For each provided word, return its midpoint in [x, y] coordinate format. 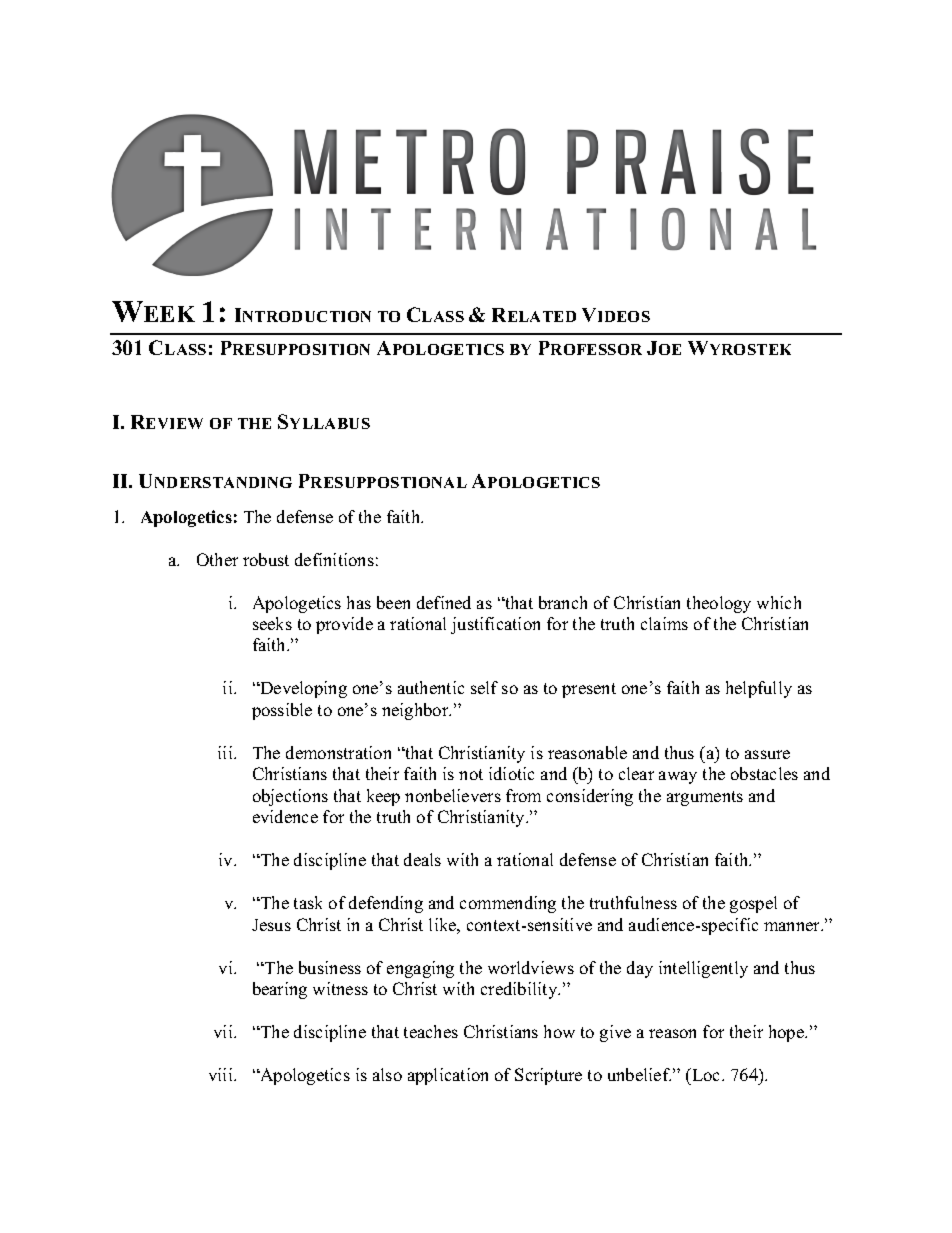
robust [266, 559]
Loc [706, 1074]
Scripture [548, 1076]
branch [563, 602]
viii [222, 1074]
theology [719, 604]
